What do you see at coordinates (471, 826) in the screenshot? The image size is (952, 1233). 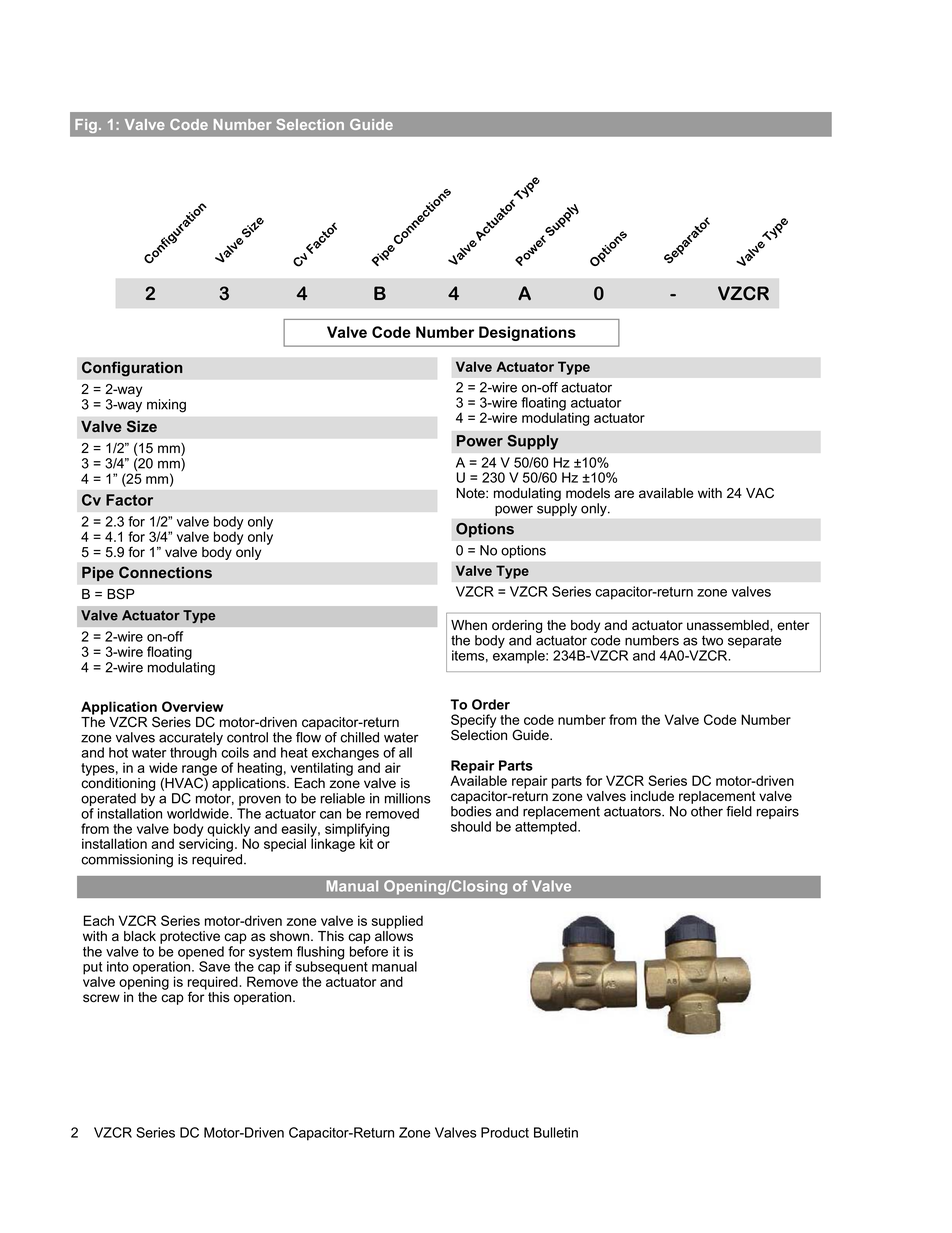 I see `should` at bounding box center [471, 826].
